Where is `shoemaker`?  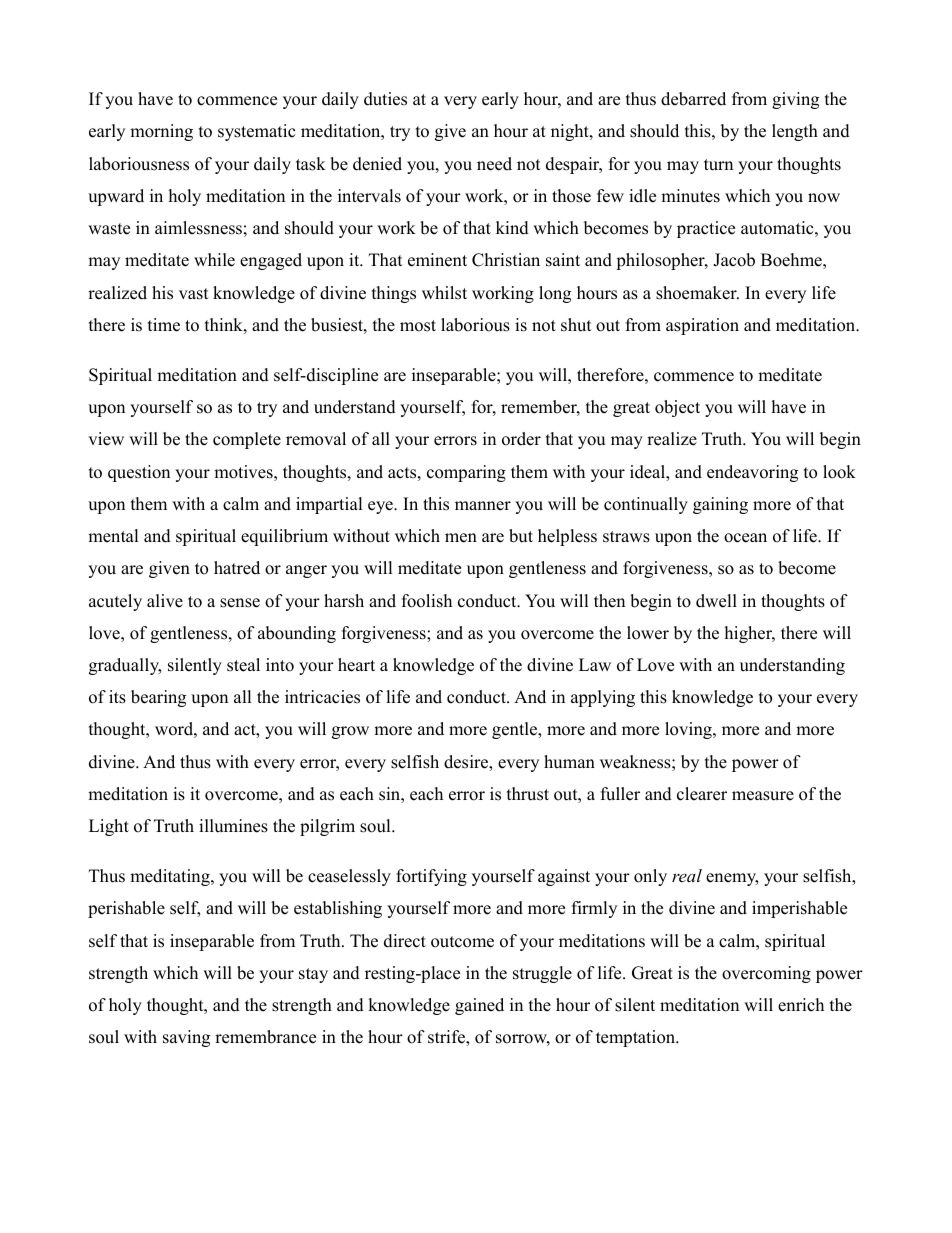
shoemaker is located at coordinates (697, 293).
